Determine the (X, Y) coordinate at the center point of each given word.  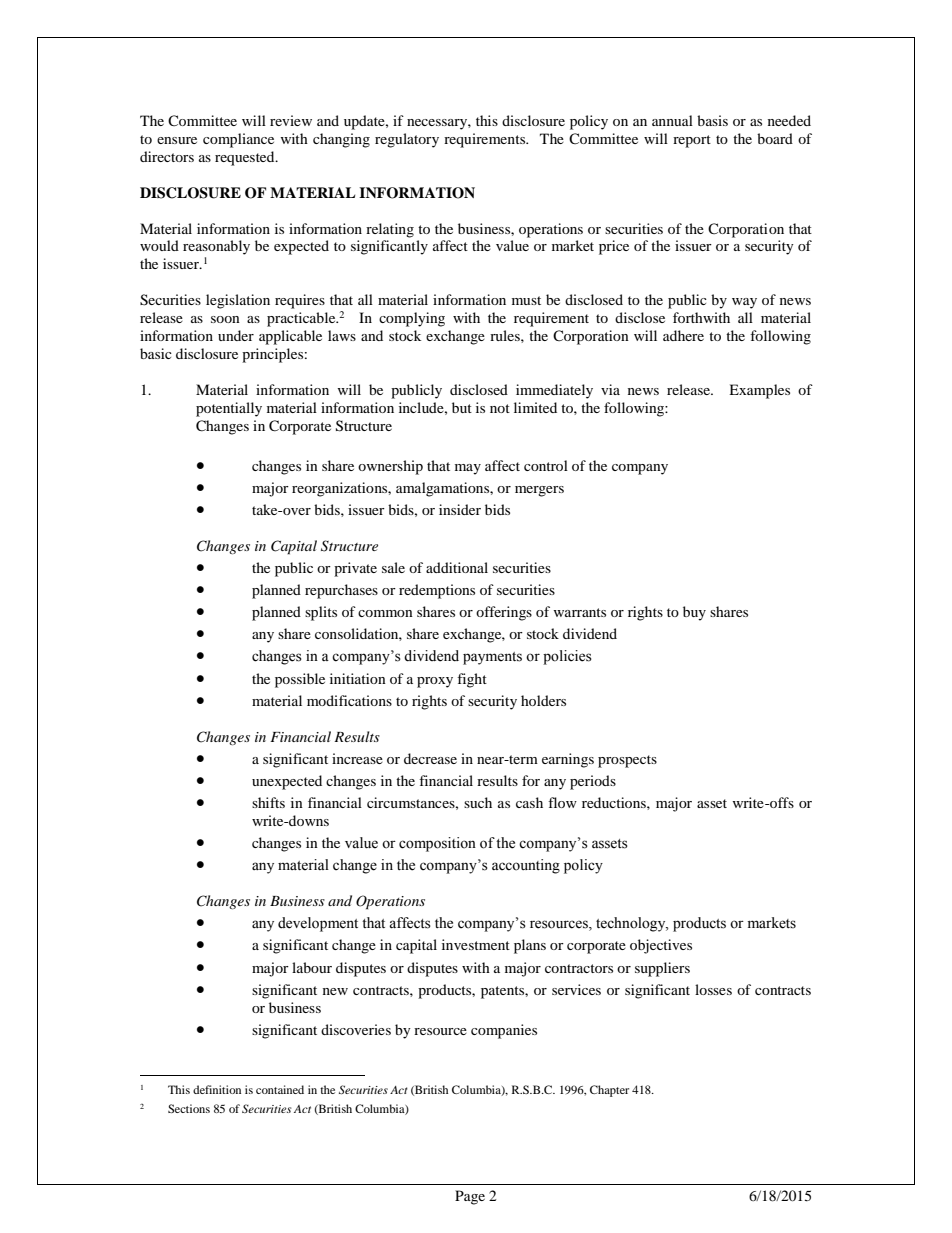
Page (470, 1197)
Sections (189, 1108)
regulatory (407, 140)
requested (246, 158)
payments (492, 658)
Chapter (609, 1091)
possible (300, 680)
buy (694, 613)
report (692, 141)
